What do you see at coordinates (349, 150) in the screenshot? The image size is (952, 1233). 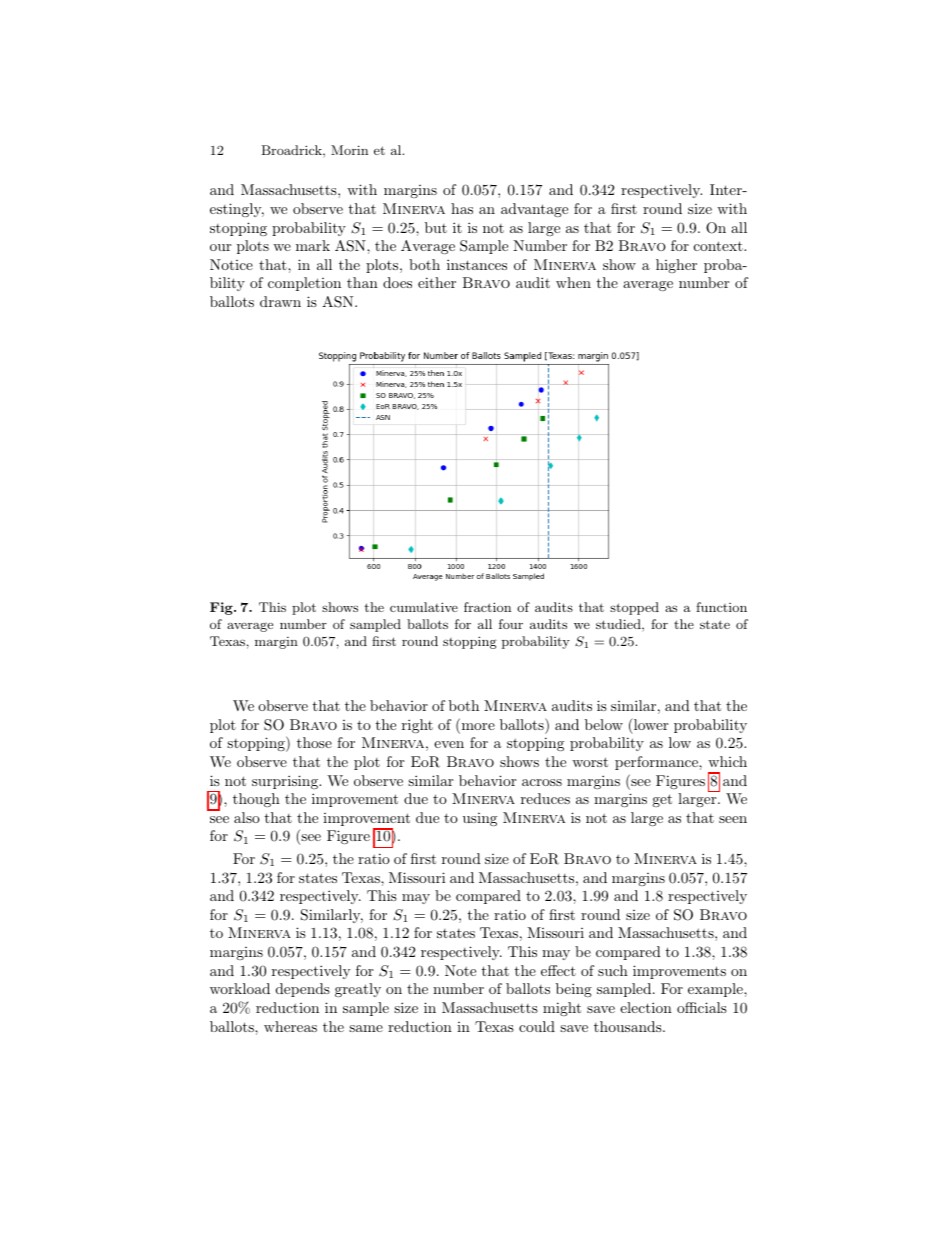 I see `Morin` at bounding box center [349, 150].
